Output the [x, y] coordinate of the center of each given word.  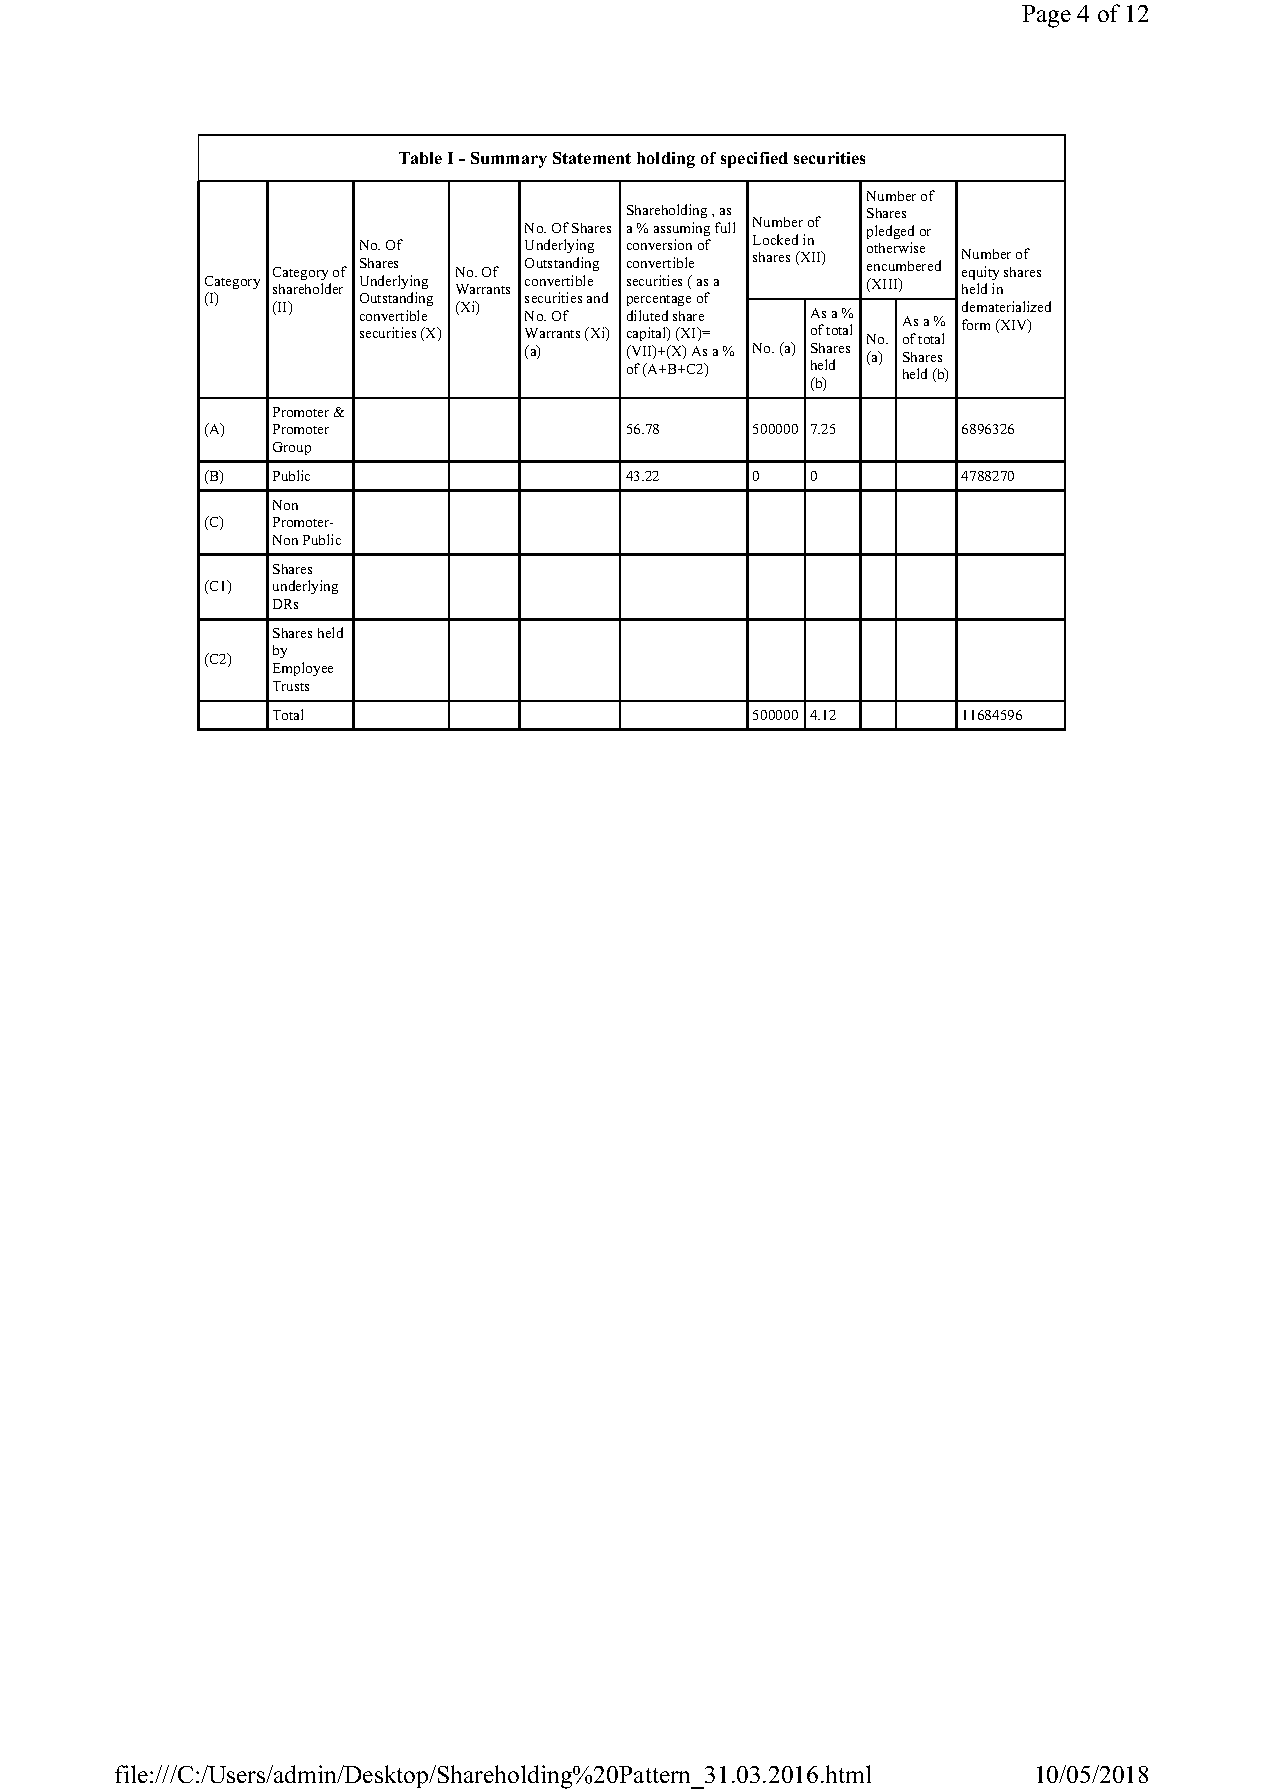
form [976, 324]
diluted [647, 315]
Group [292, 448]
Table [420, 158]
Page [1046, 16]
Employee [303, 669]
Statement [592, 158]
